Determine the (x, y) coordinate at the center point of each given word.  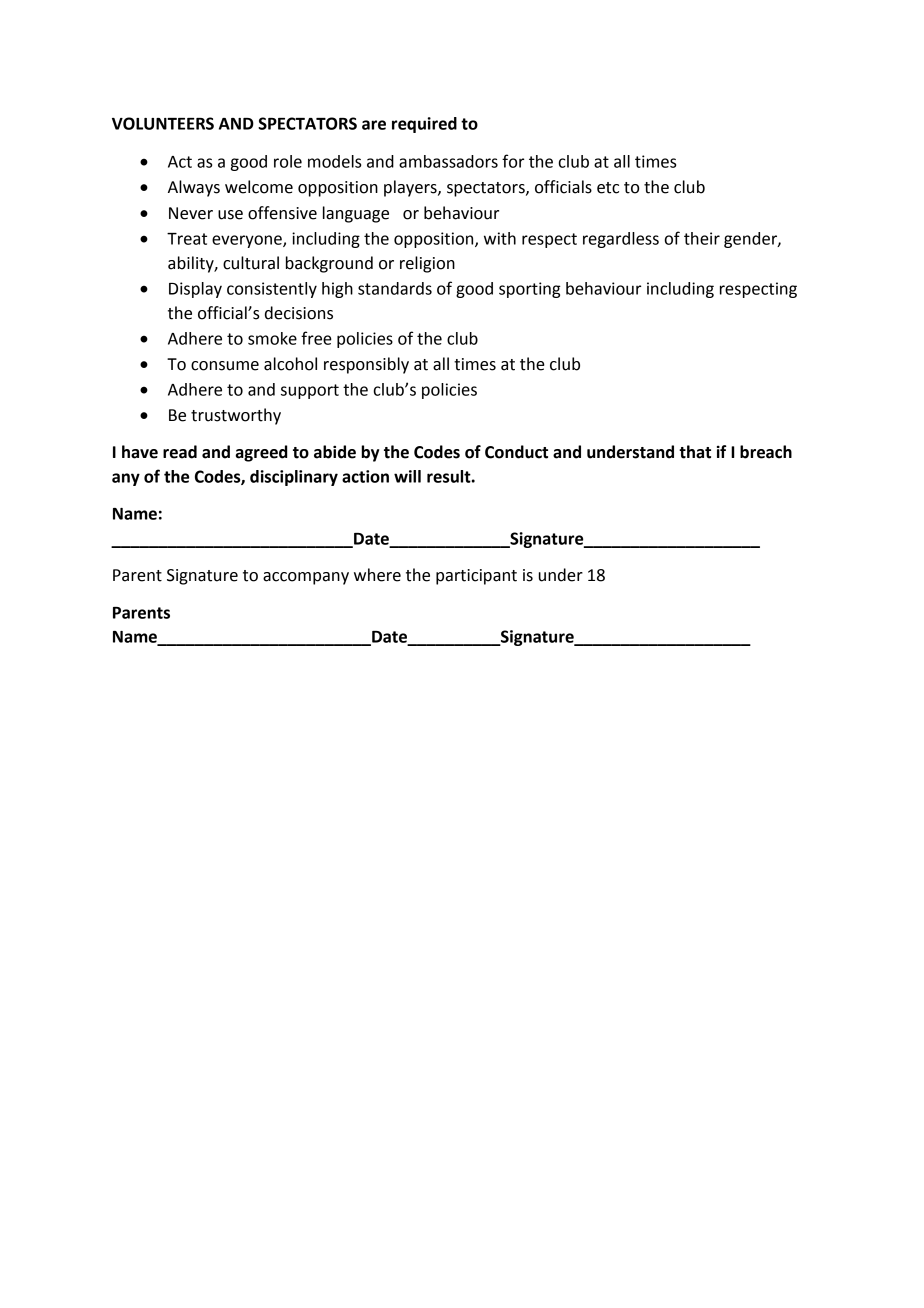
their (702, 238)
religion (427, 264)
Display (195, 290)
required (424, 125)
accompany (306, 578)
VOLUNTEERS (163, 123)
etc (608, 188)
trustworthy (236, 416)
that (695, 452)
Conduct (516, 452)
